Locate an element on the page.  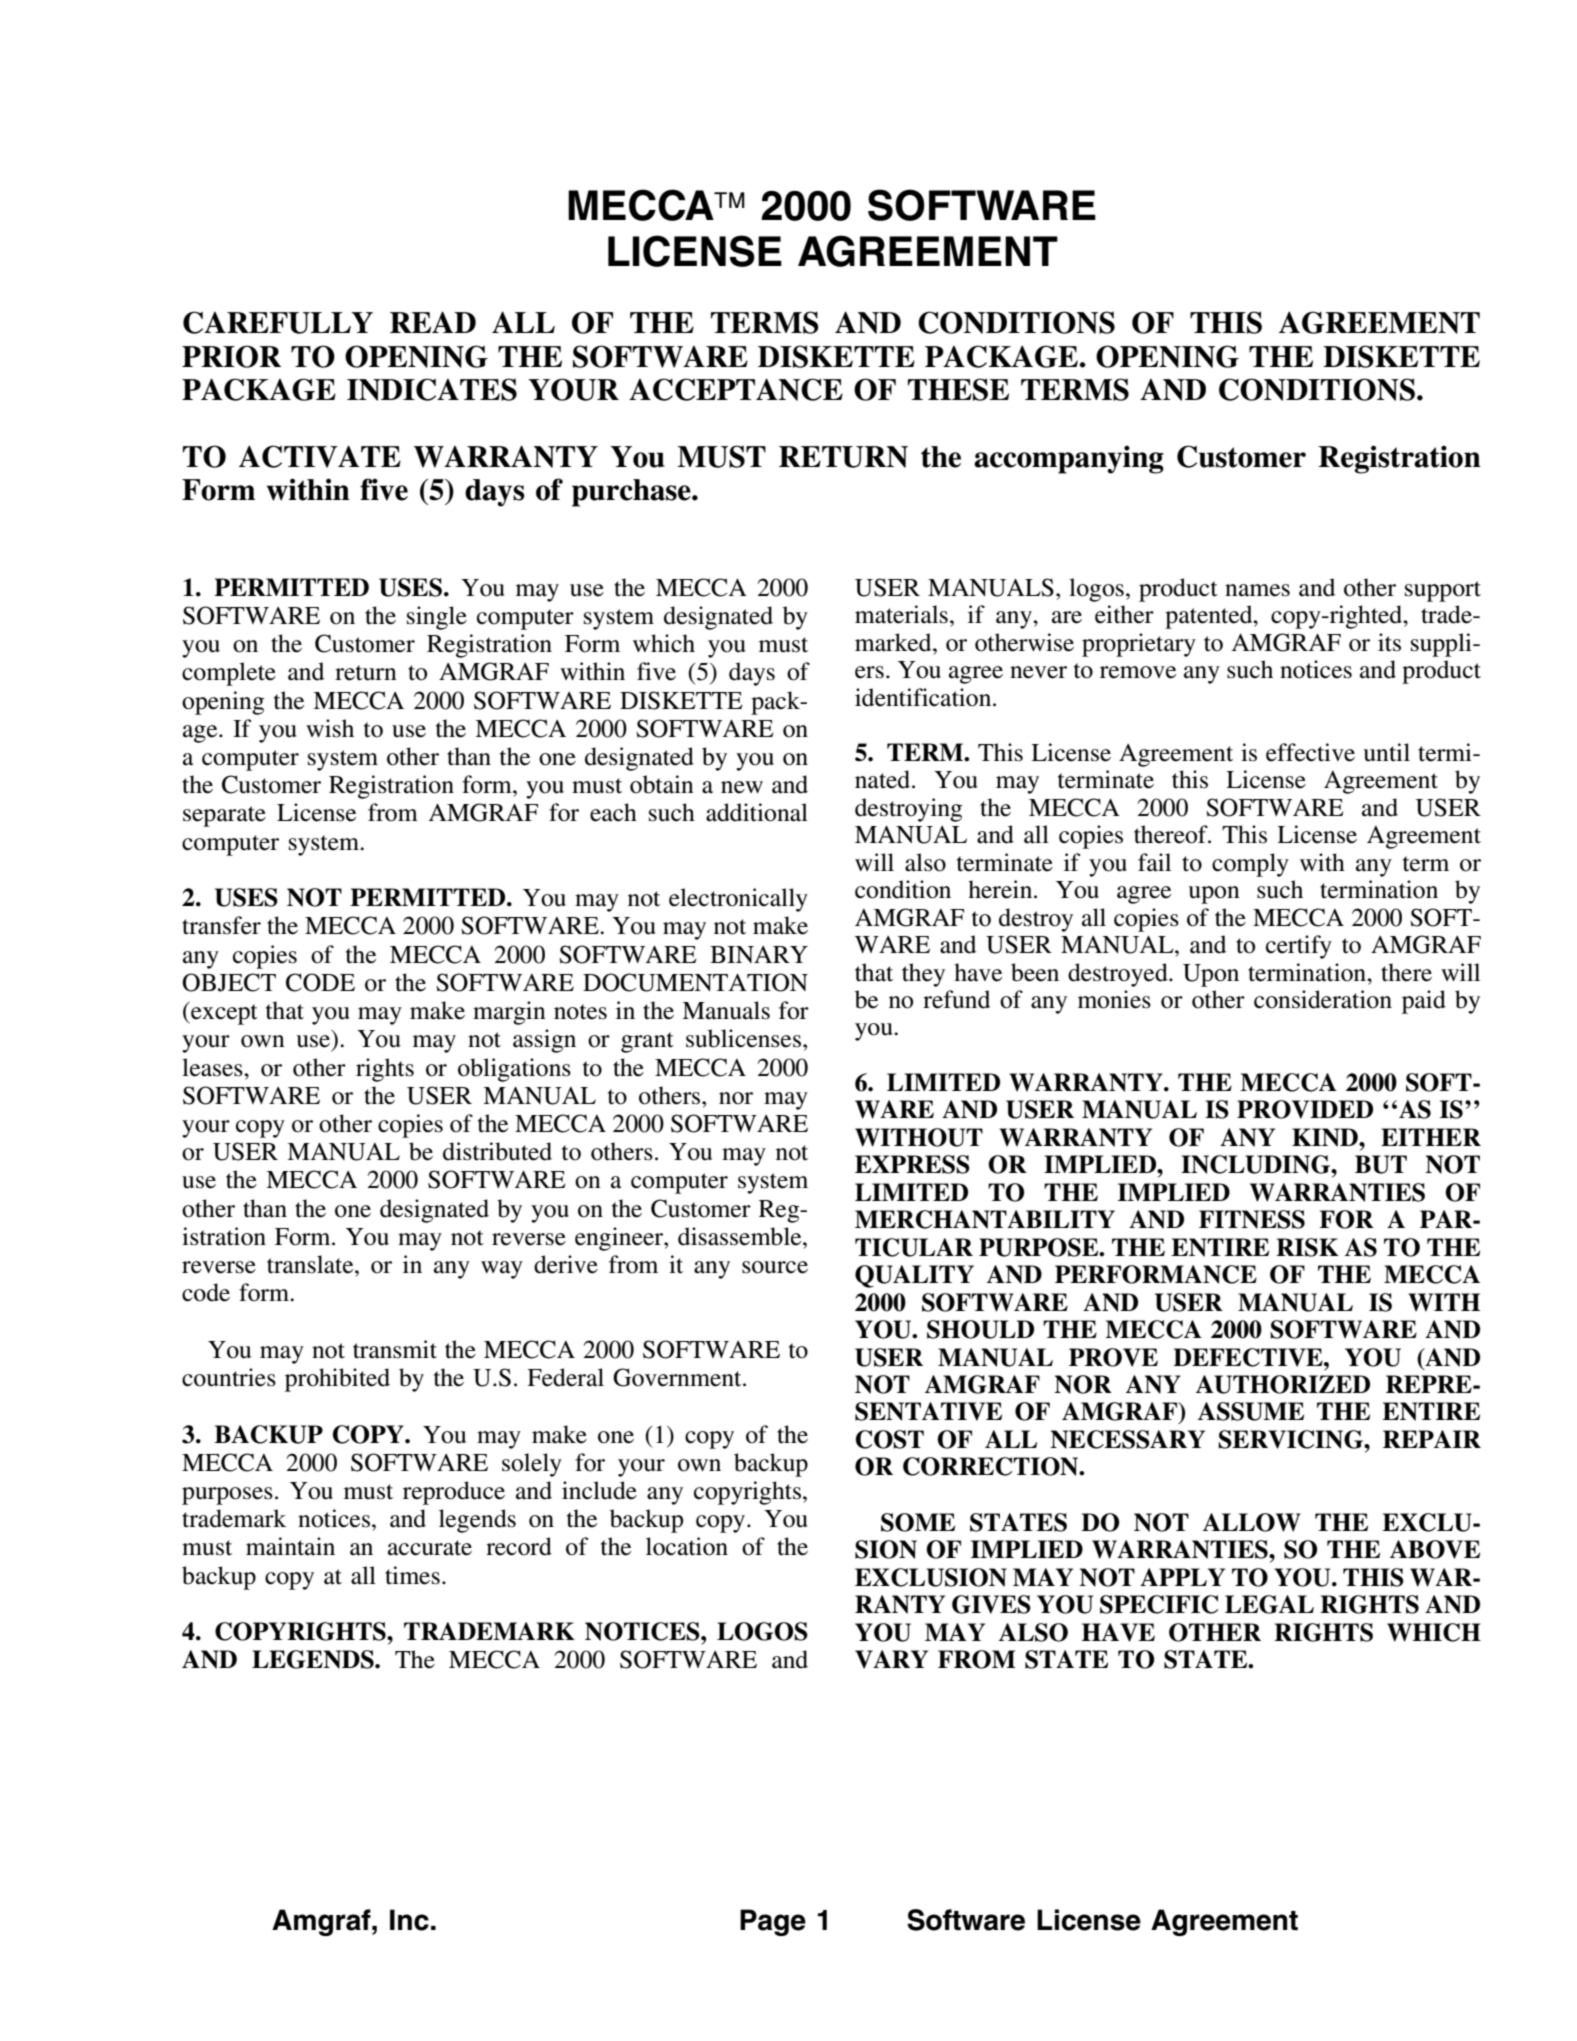
accompanying is located at coordinates (1069, 459).
